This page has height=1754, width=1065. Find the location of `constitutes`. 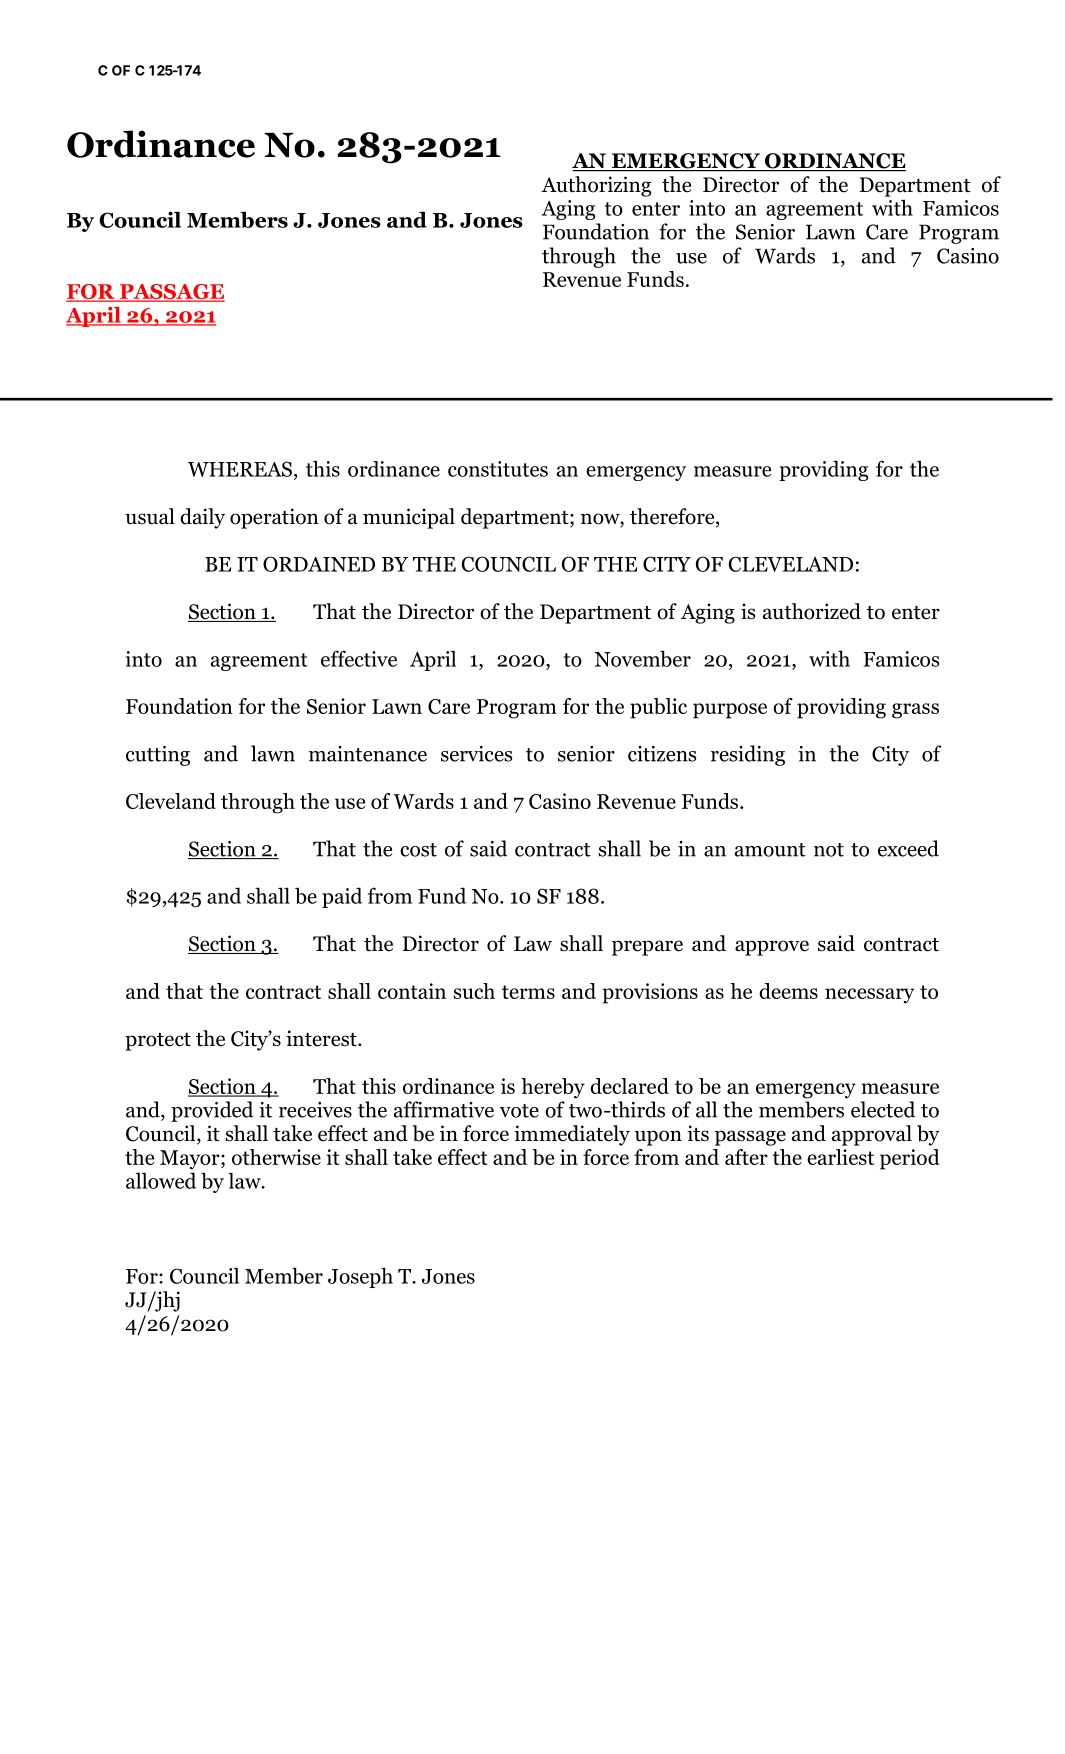

constitutes is located at coordinates (498, 469).
